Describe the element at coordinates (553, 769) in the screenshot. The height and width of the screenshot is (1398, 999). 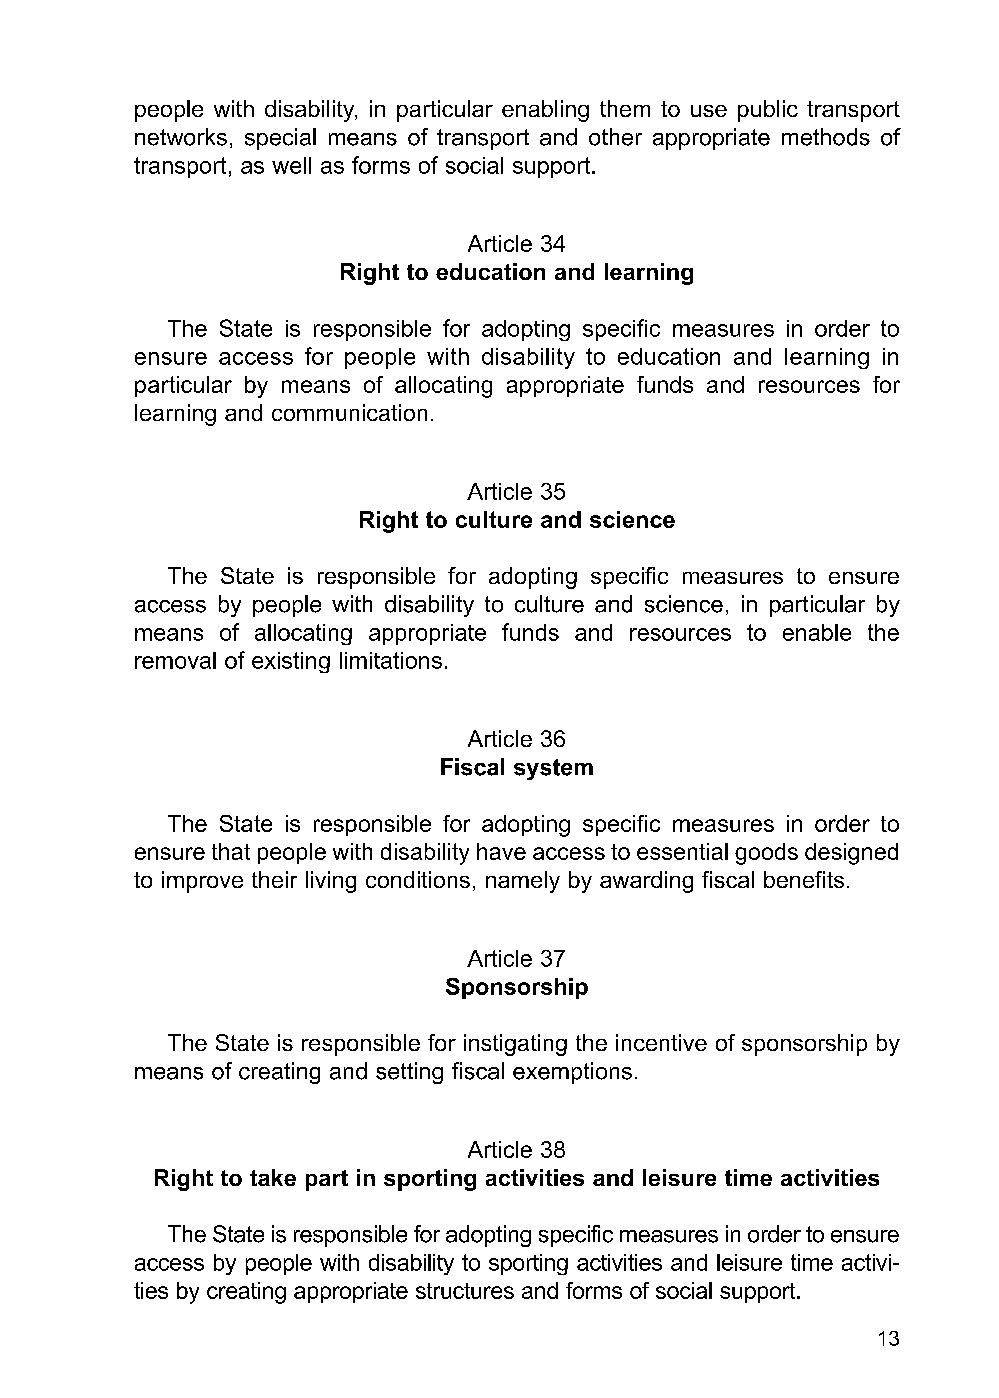
I see `system` at that location.
